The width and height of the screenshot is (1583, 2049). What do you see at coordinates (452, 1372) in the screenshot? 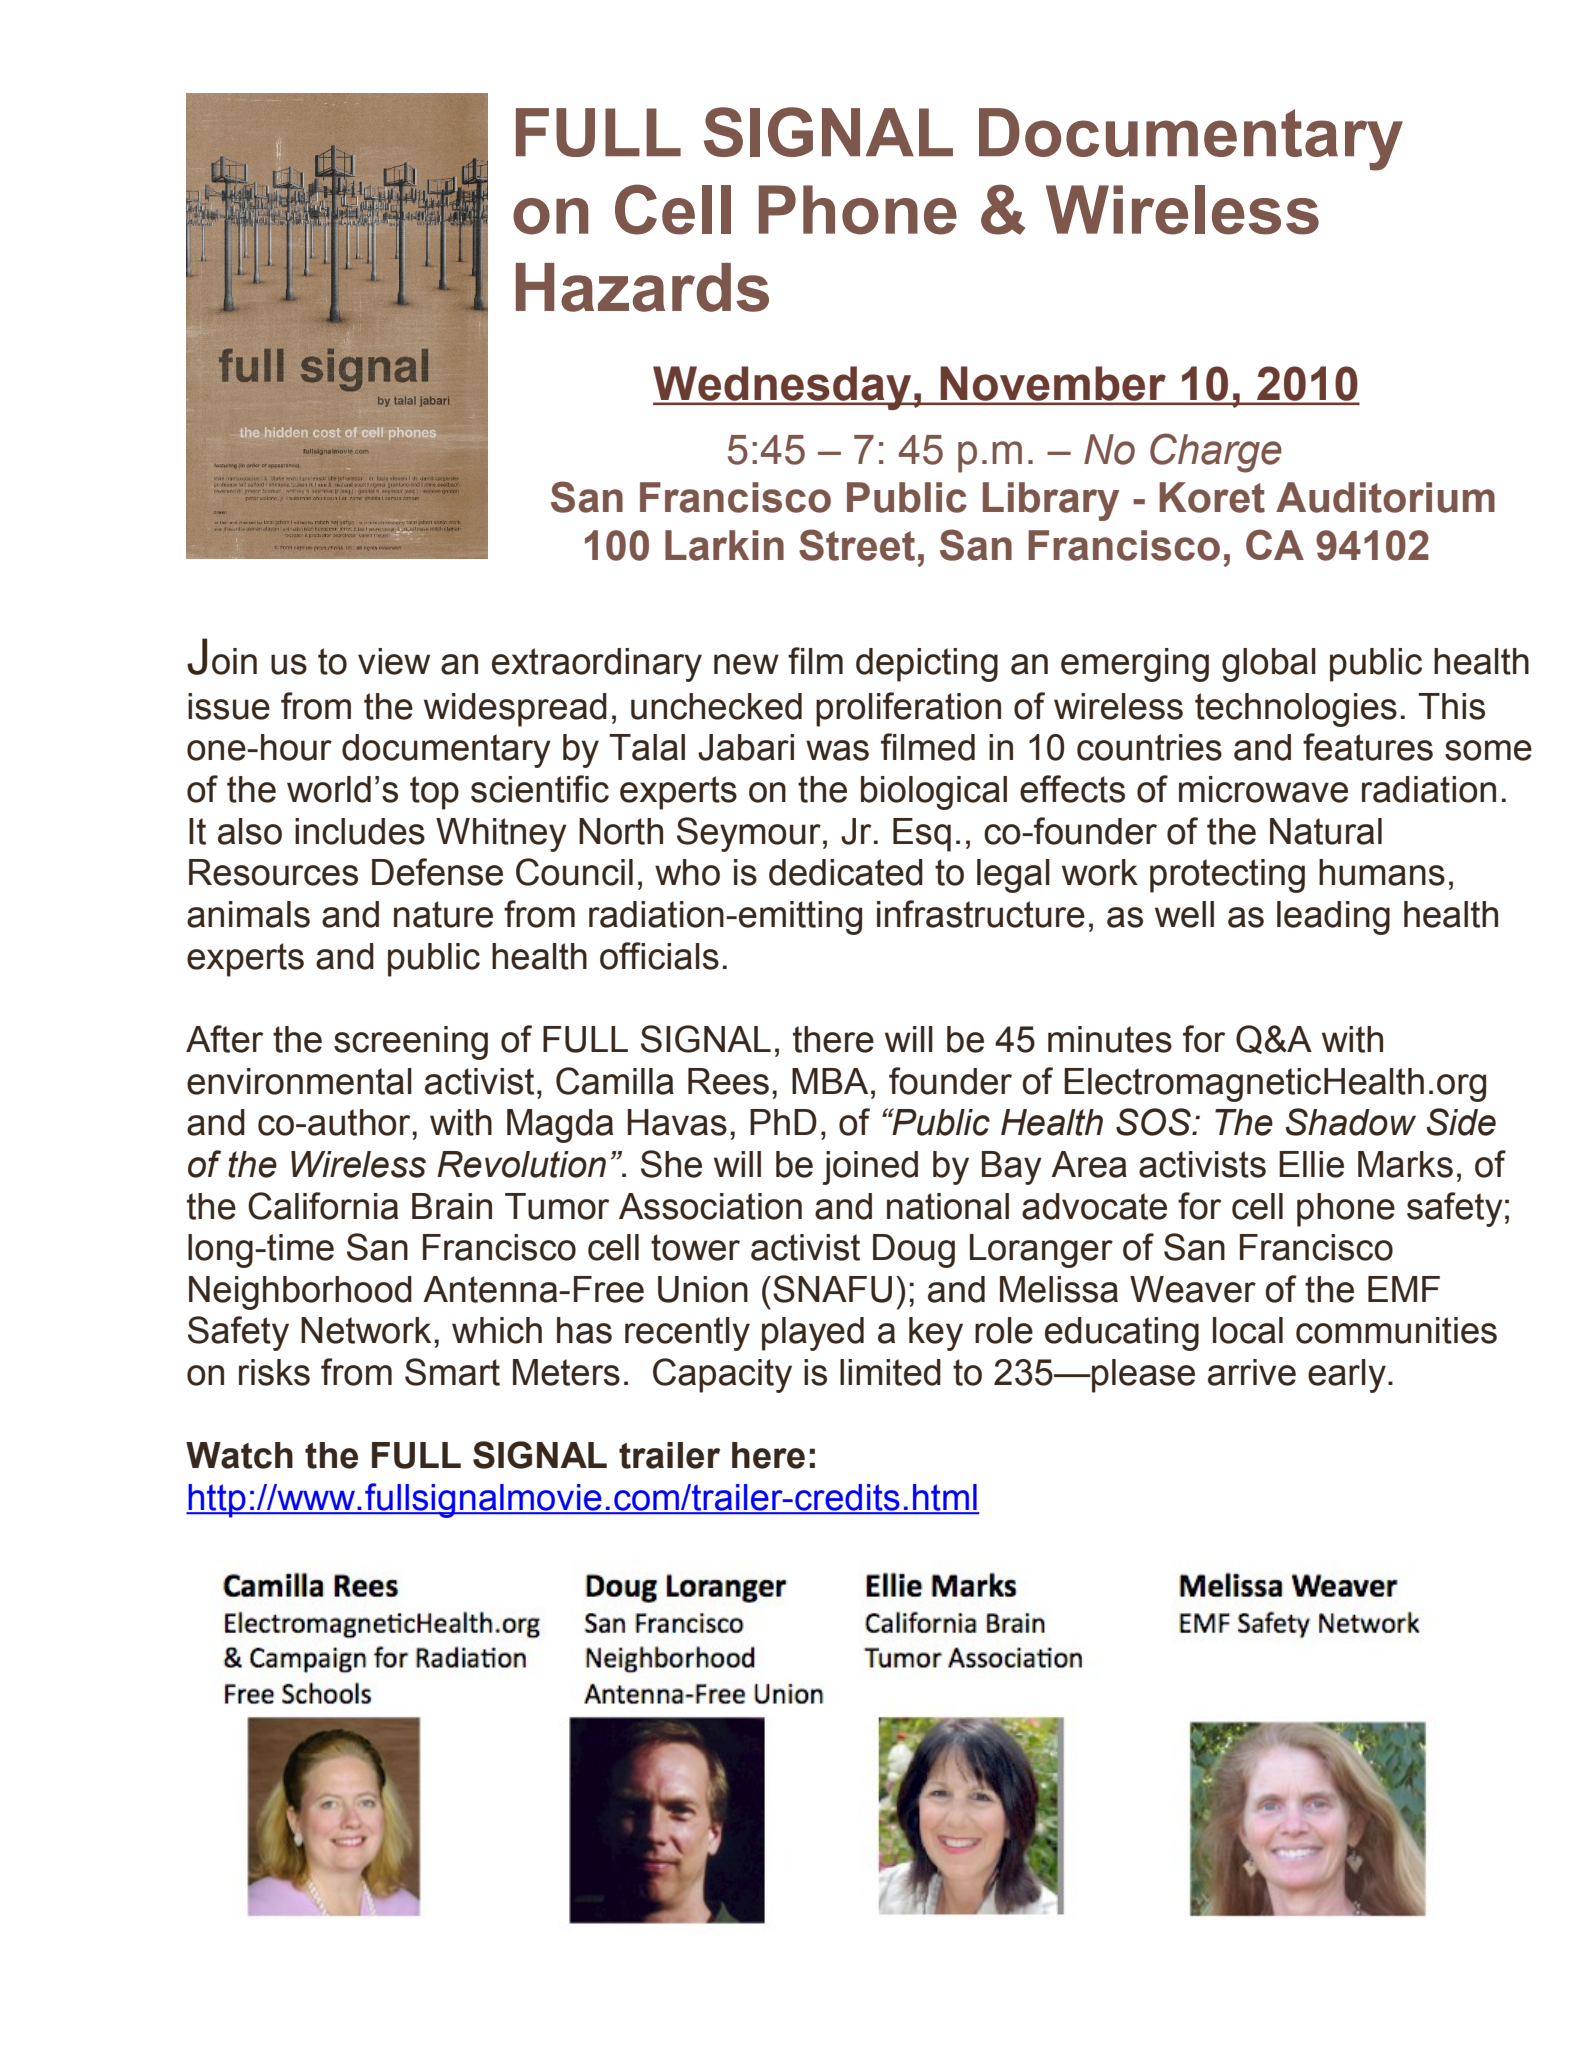
I see `Smart` at bounding box center [452, 1372].
